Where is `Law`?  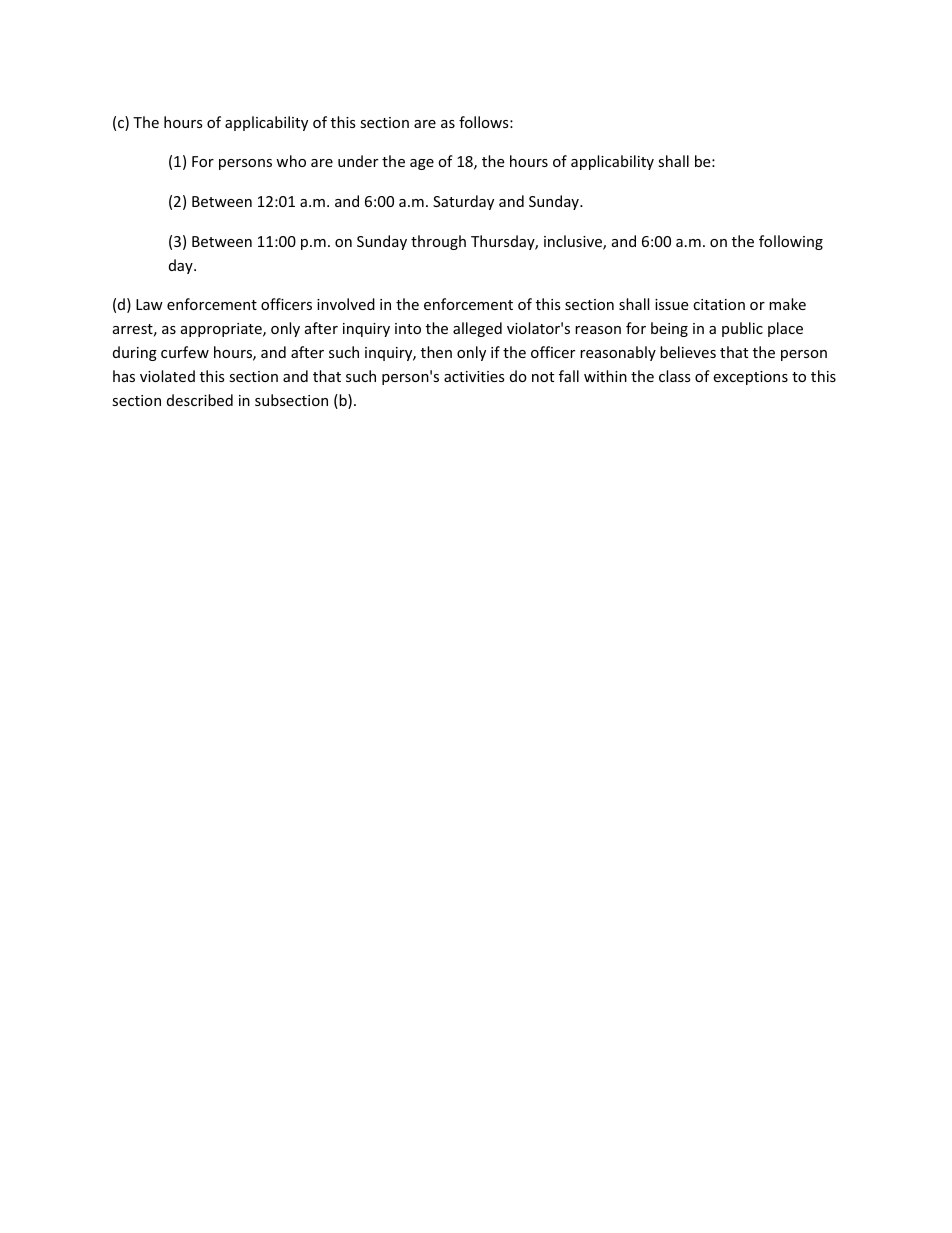 Law is located at coordinates (149, 304).
